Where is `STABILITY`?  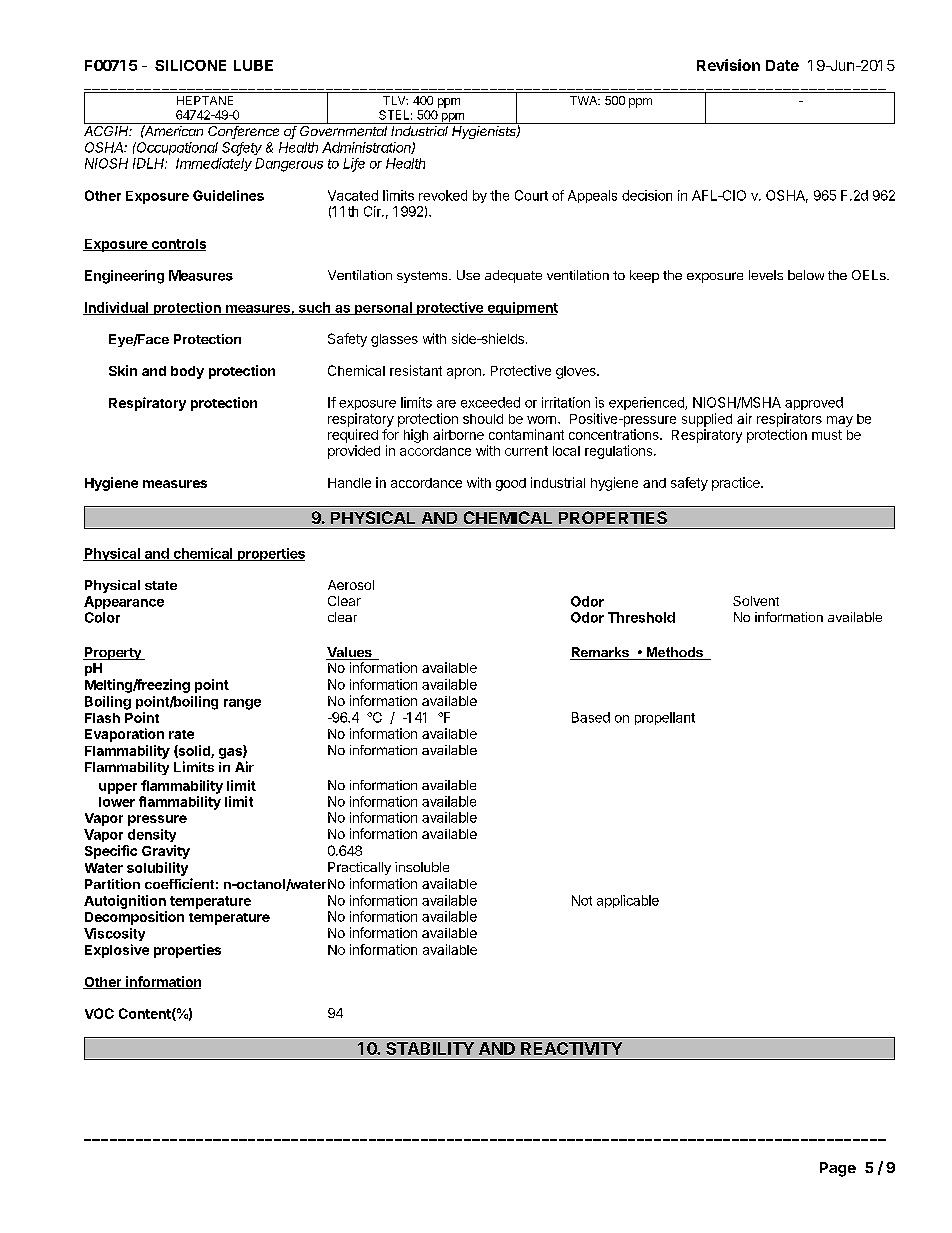 STABILITY is located at coordinates (430, 1048).
